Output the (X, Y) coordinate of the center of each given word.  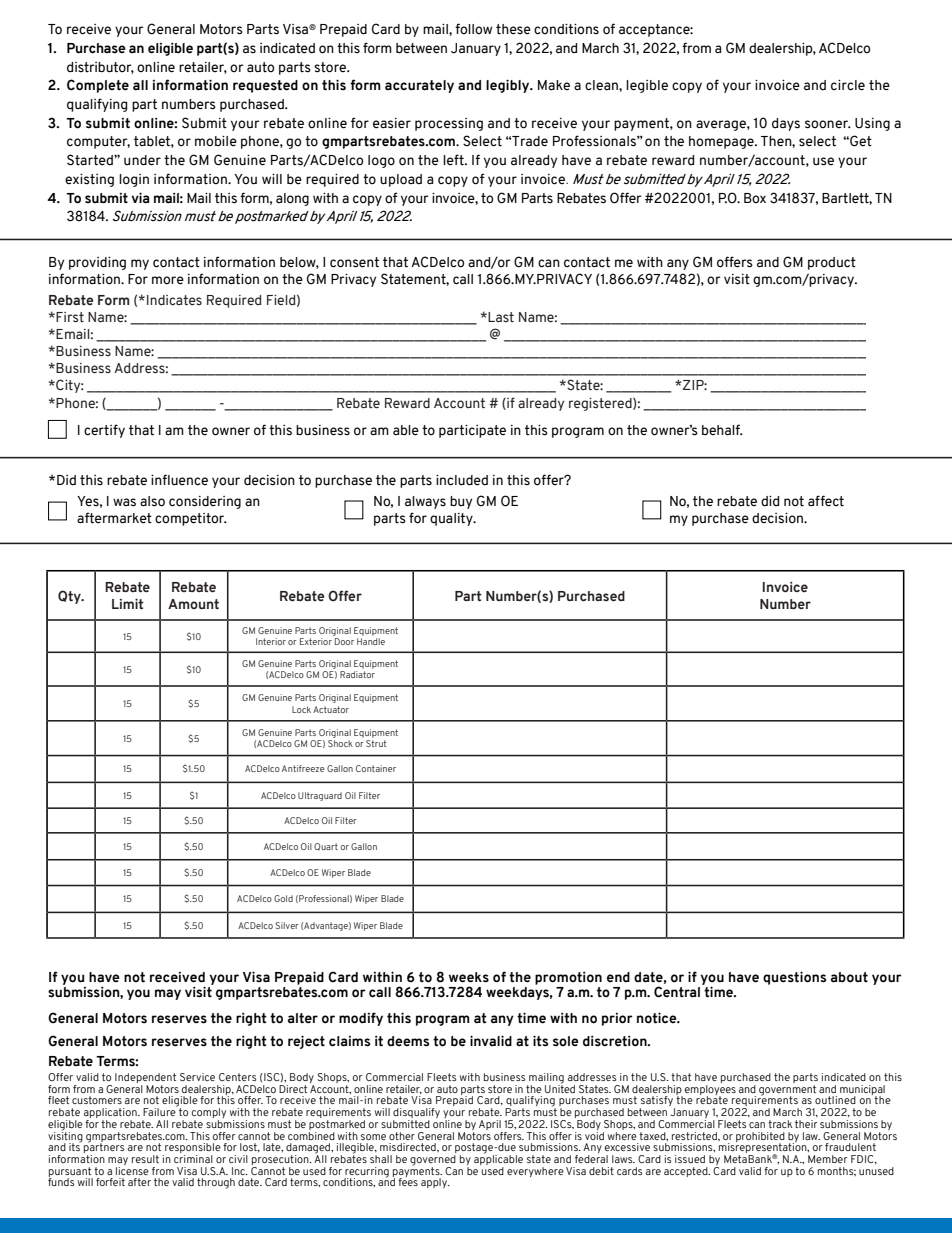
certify (104, 431)
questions (794, 978)
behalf (722, 430)
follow (473, 28)
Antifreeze (303, 768)
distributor (100, 68)
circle (848, 85)
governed (433, 1161)
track (780, 1124)
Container (376, 768)
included (462, 480)
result (145, 1159)
